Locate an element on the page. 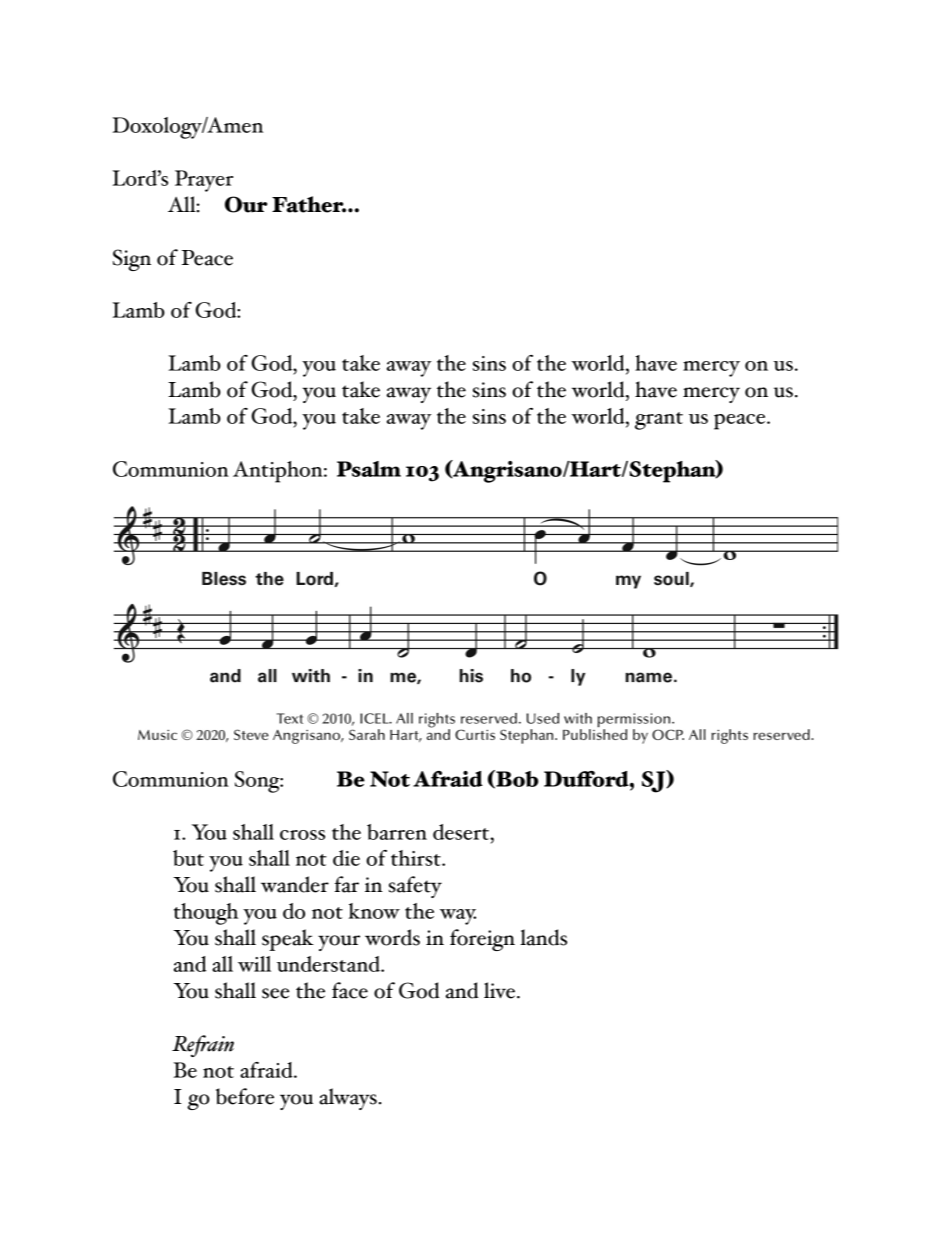  Prayer is located at coordinates (204, 181).
